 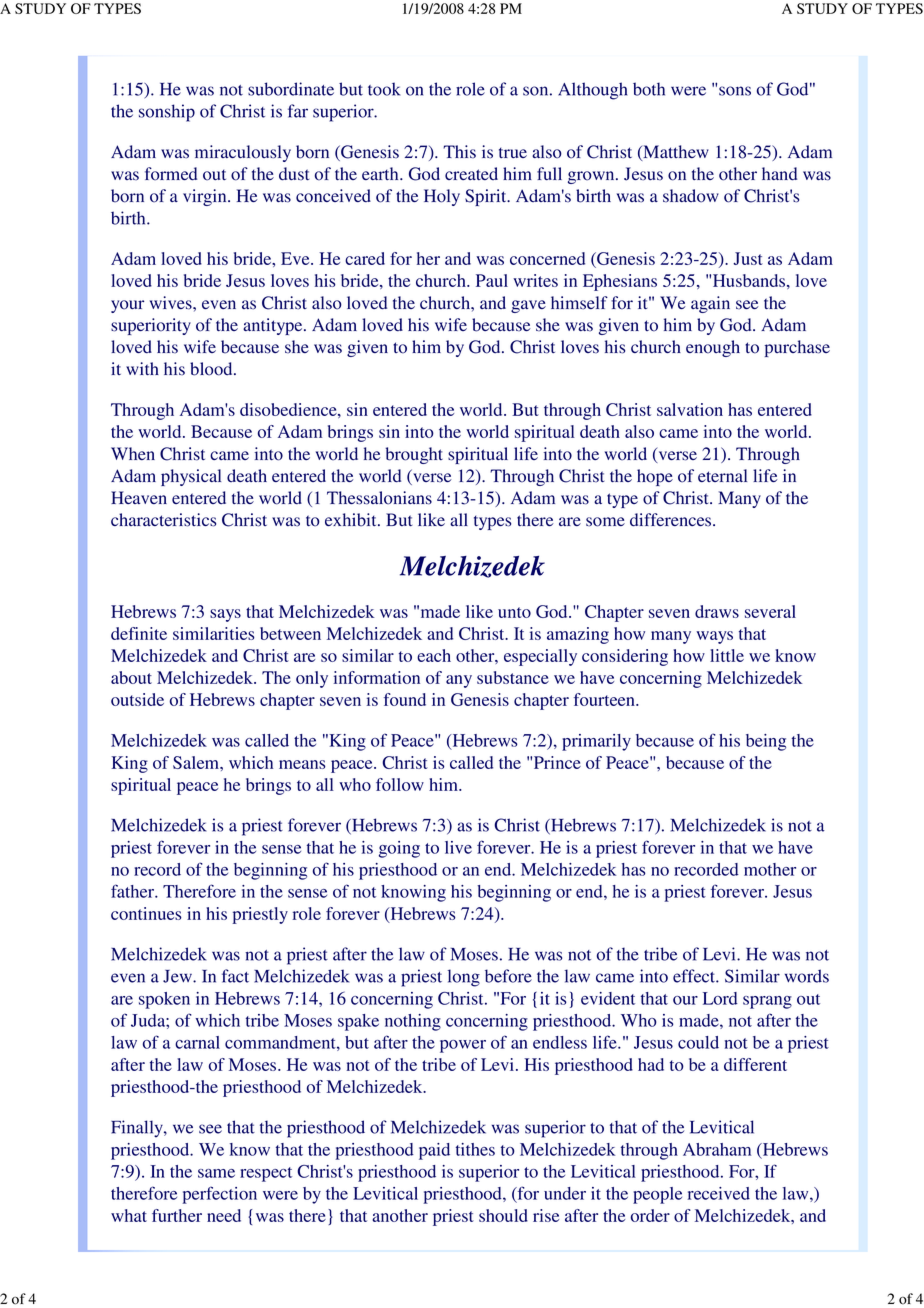 I want to click on salvation, so click(x=690, y=409).
